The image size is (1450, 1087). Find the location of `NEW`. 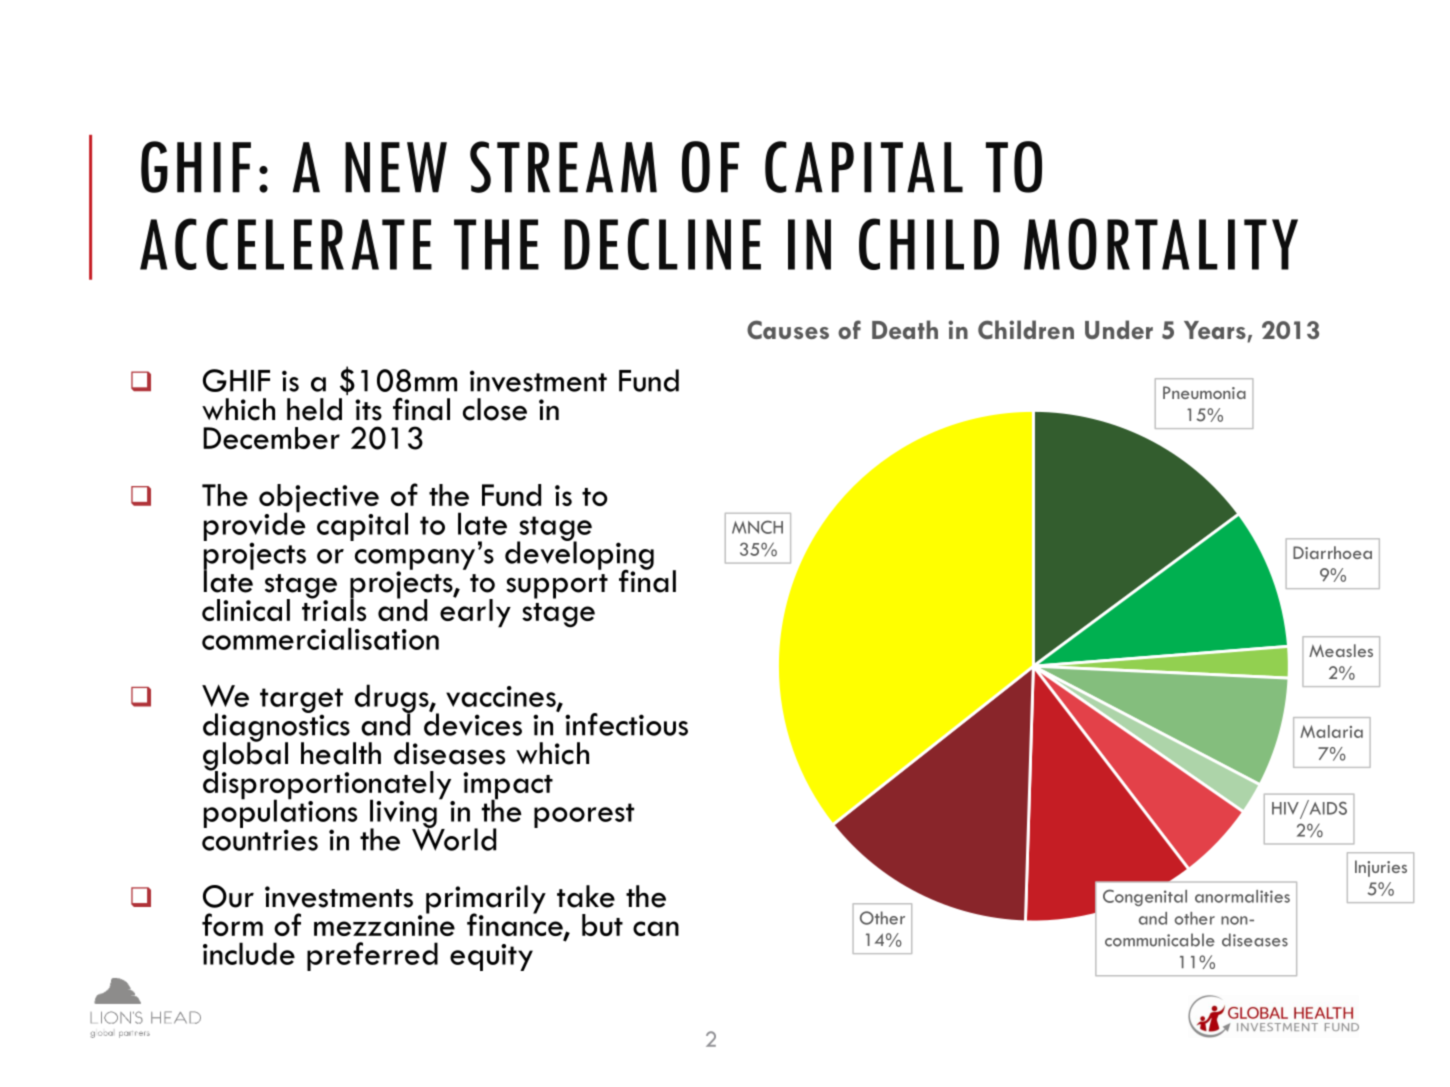

NEW is located at coordinates (396, 167).
